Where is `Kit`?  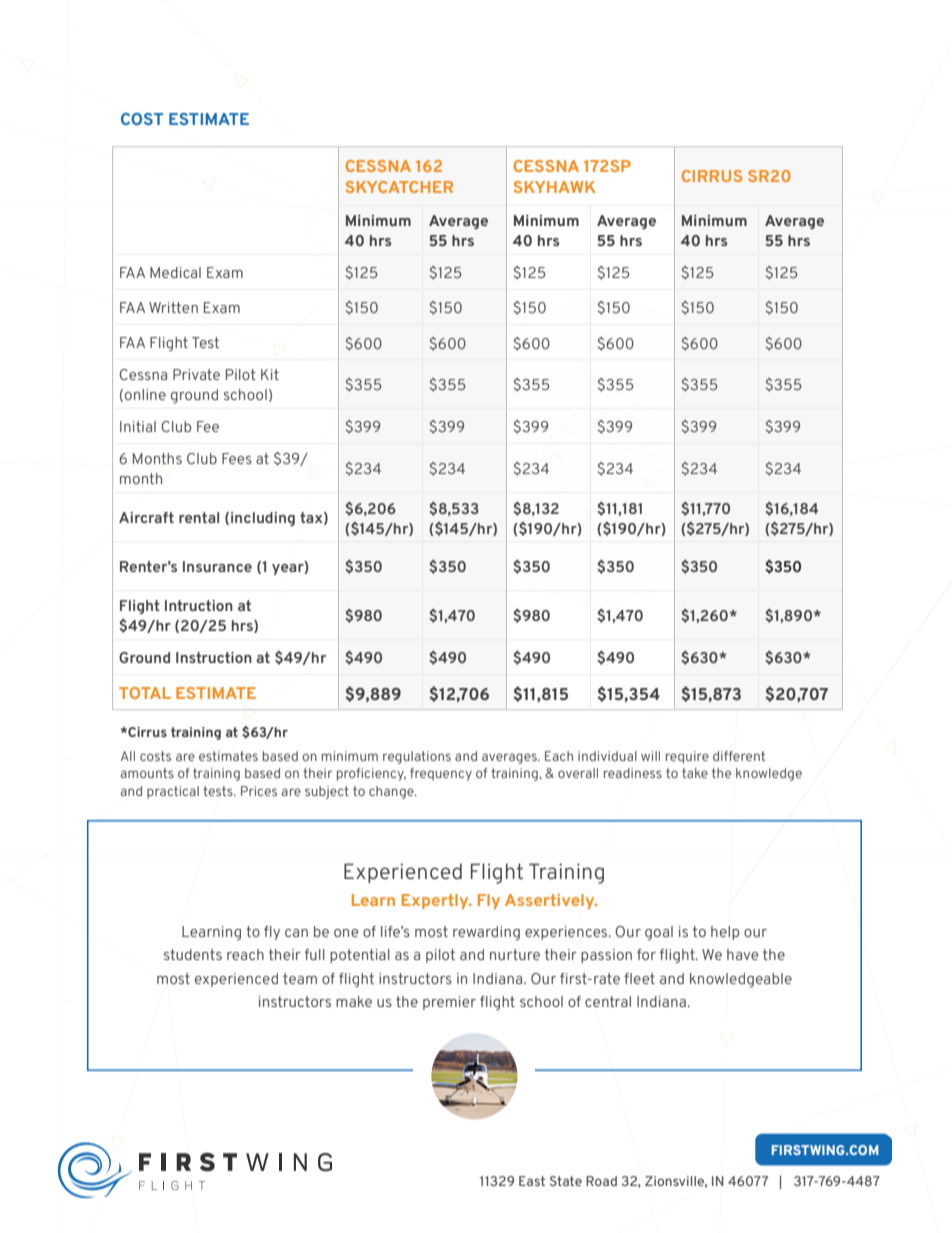 Kit is located at coordinates (270, 374).
